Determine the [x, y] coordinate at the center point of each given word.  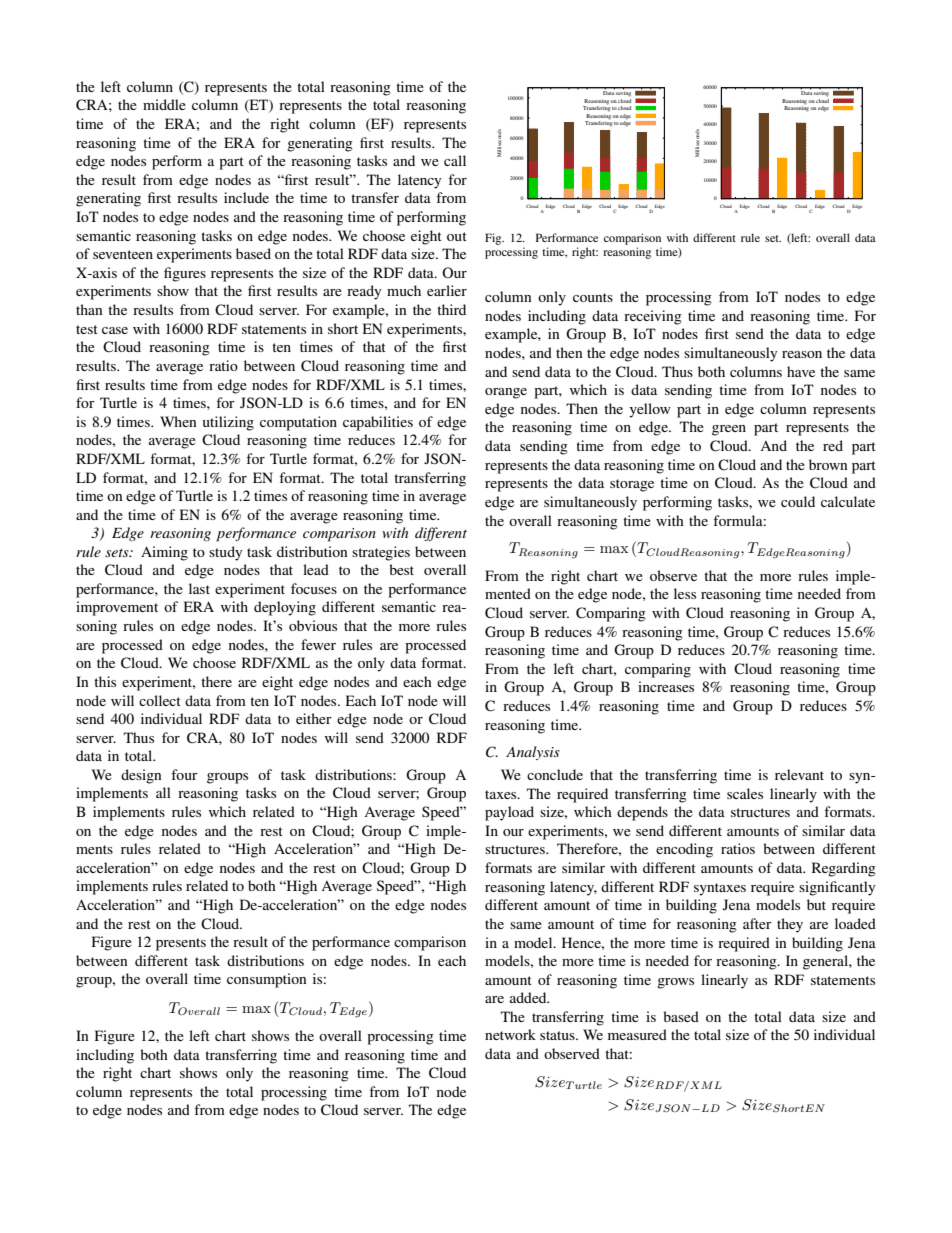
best [401, 569]
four [184, 774]
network [510, 1034]
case [115, 330]
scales [745, 793]
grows [675, 983]
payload [509, 813]
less [685, 593]
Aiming [164, 553]
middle [164, 104]
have [801, 371]
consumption [267, 980]
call [455, 160]
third [451, 309]
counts [593, 297]
